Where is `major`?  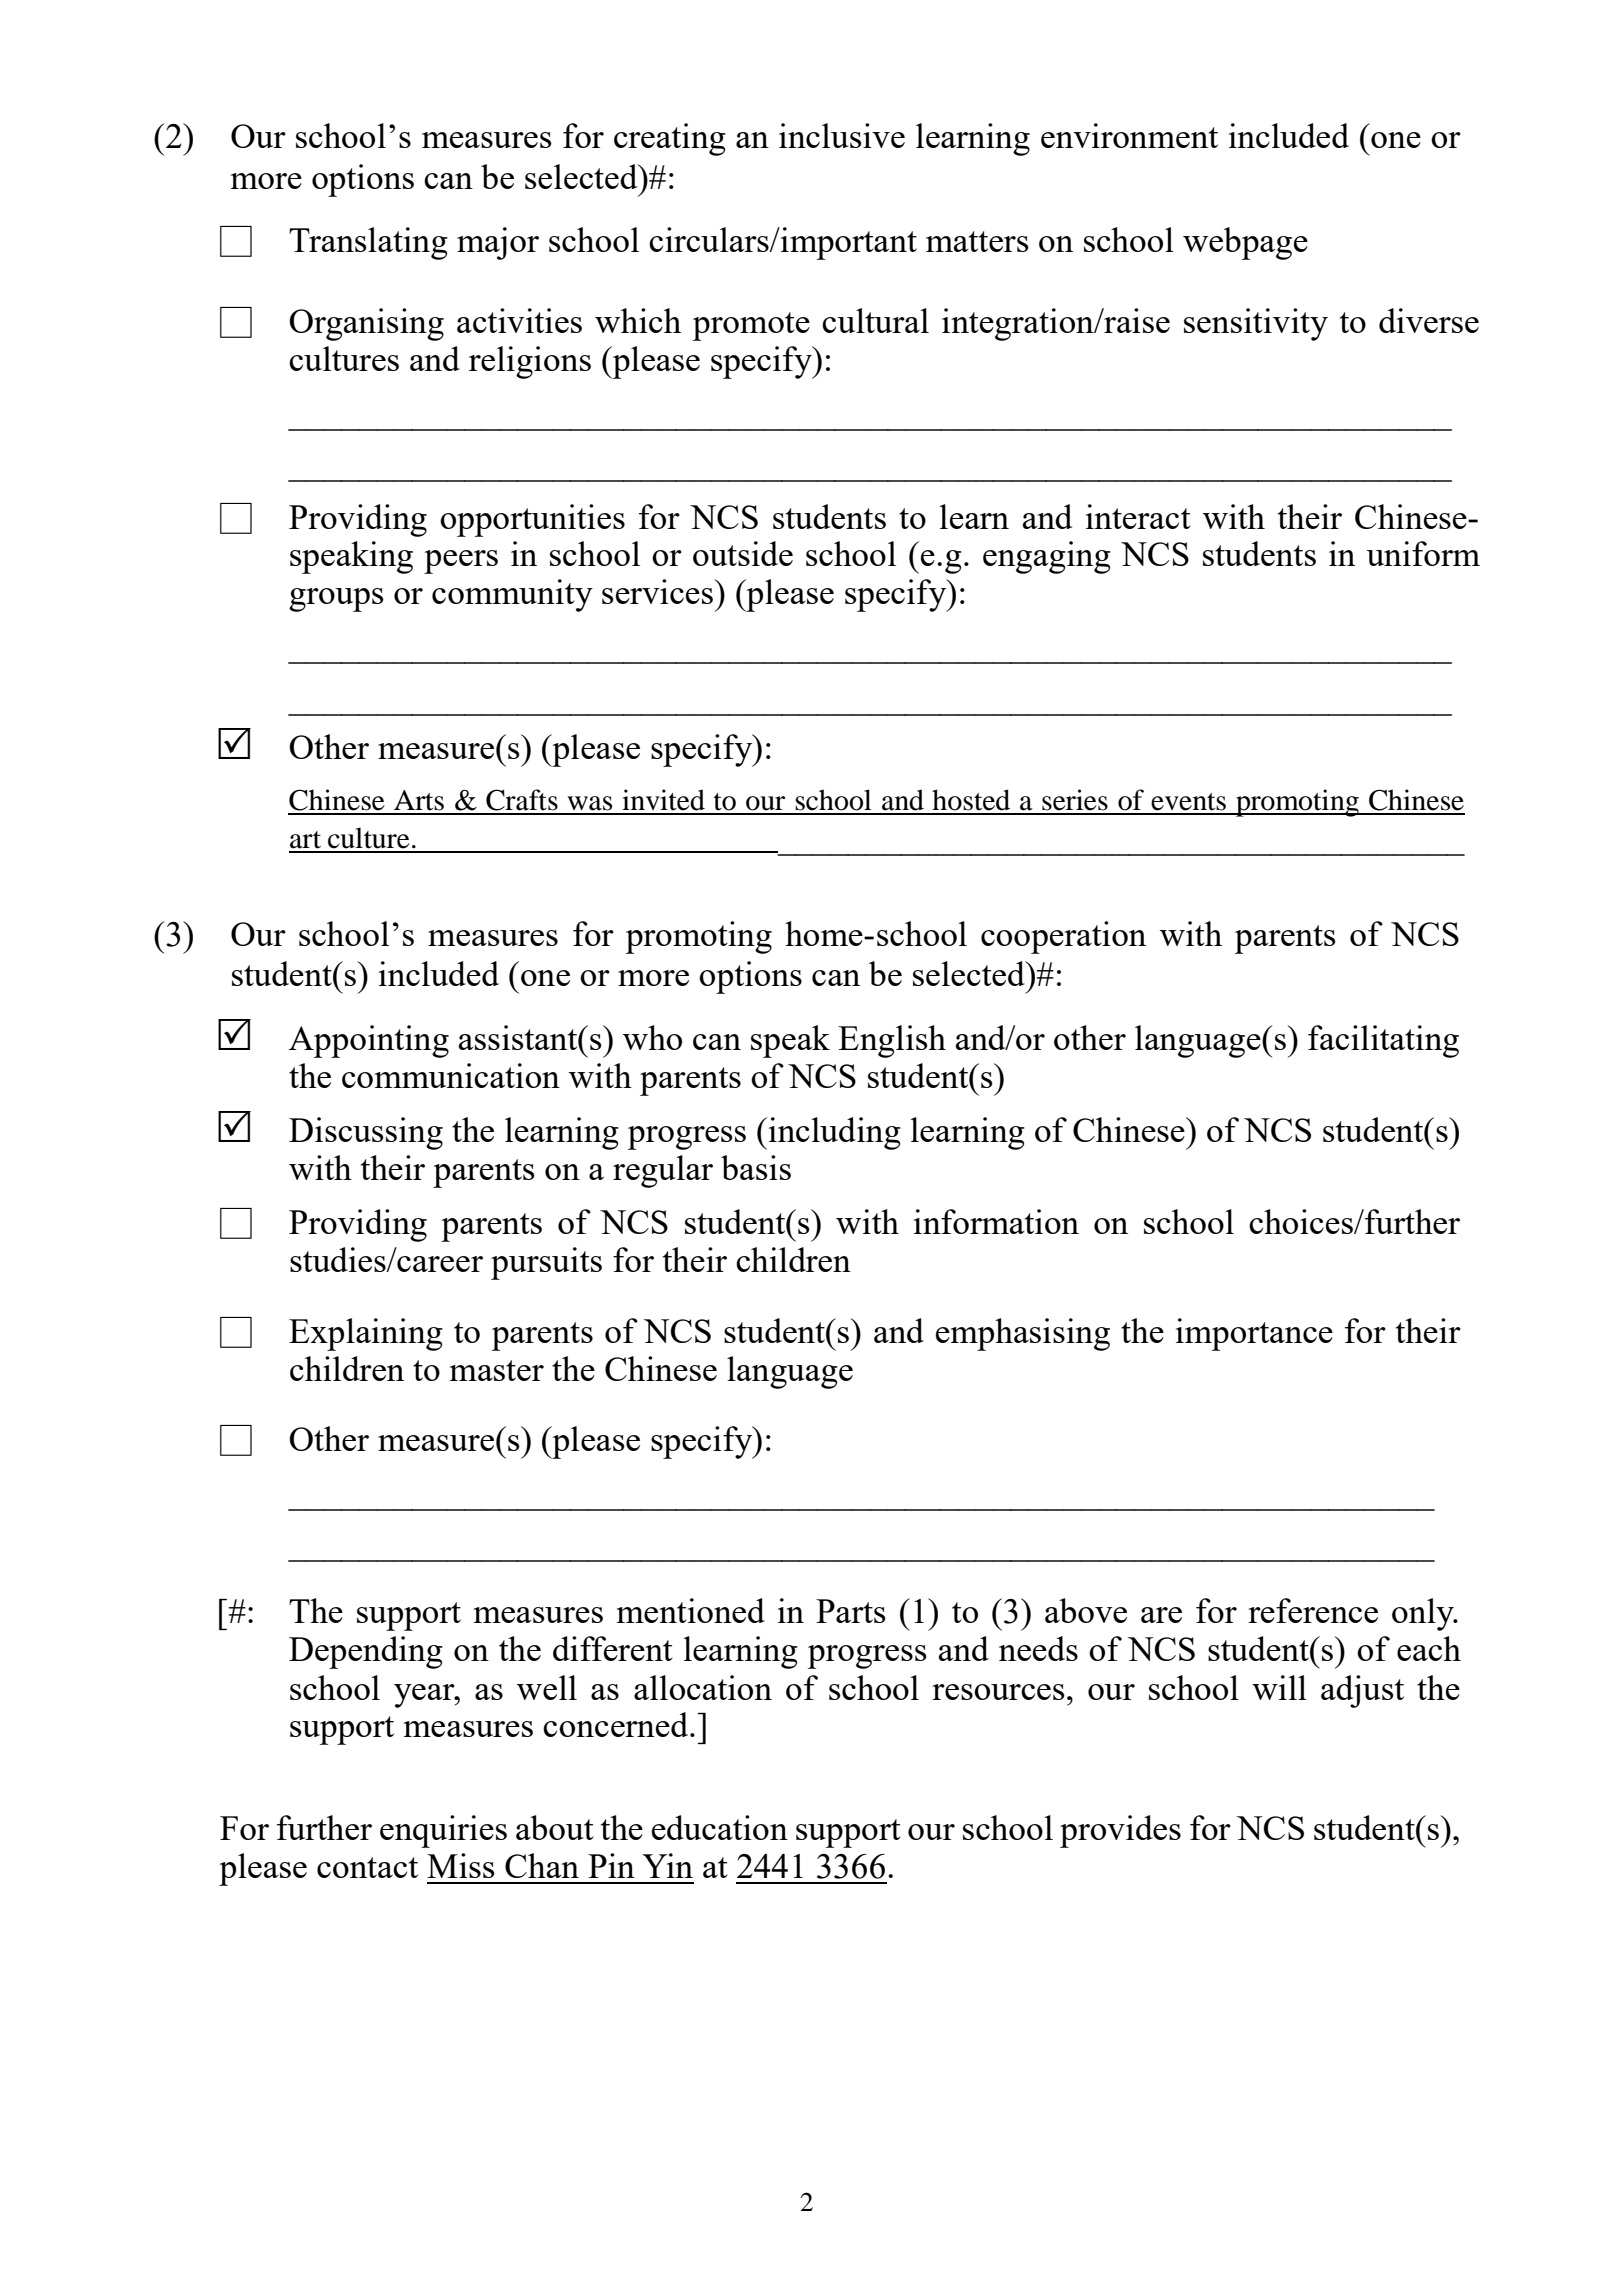 major is located at coordinates (498, 243).
